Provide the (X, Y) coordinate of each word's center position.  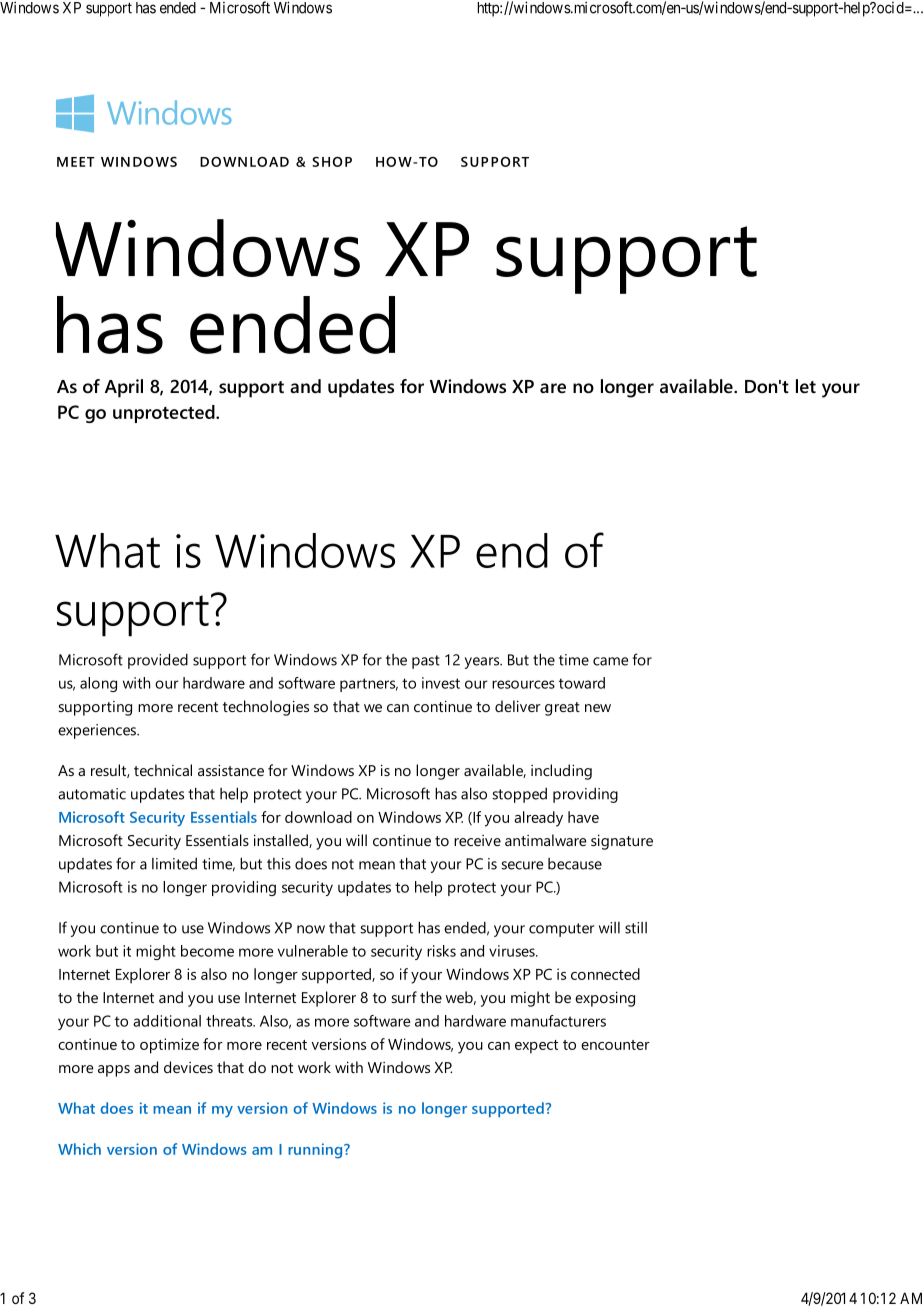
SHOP (332, 162)
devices (188, 1067)
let (806, 386)
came (610, 661)
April (124, 388)
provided (158, 661)
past (426, 662)
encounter (615, 1045)
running (316, 1151)
